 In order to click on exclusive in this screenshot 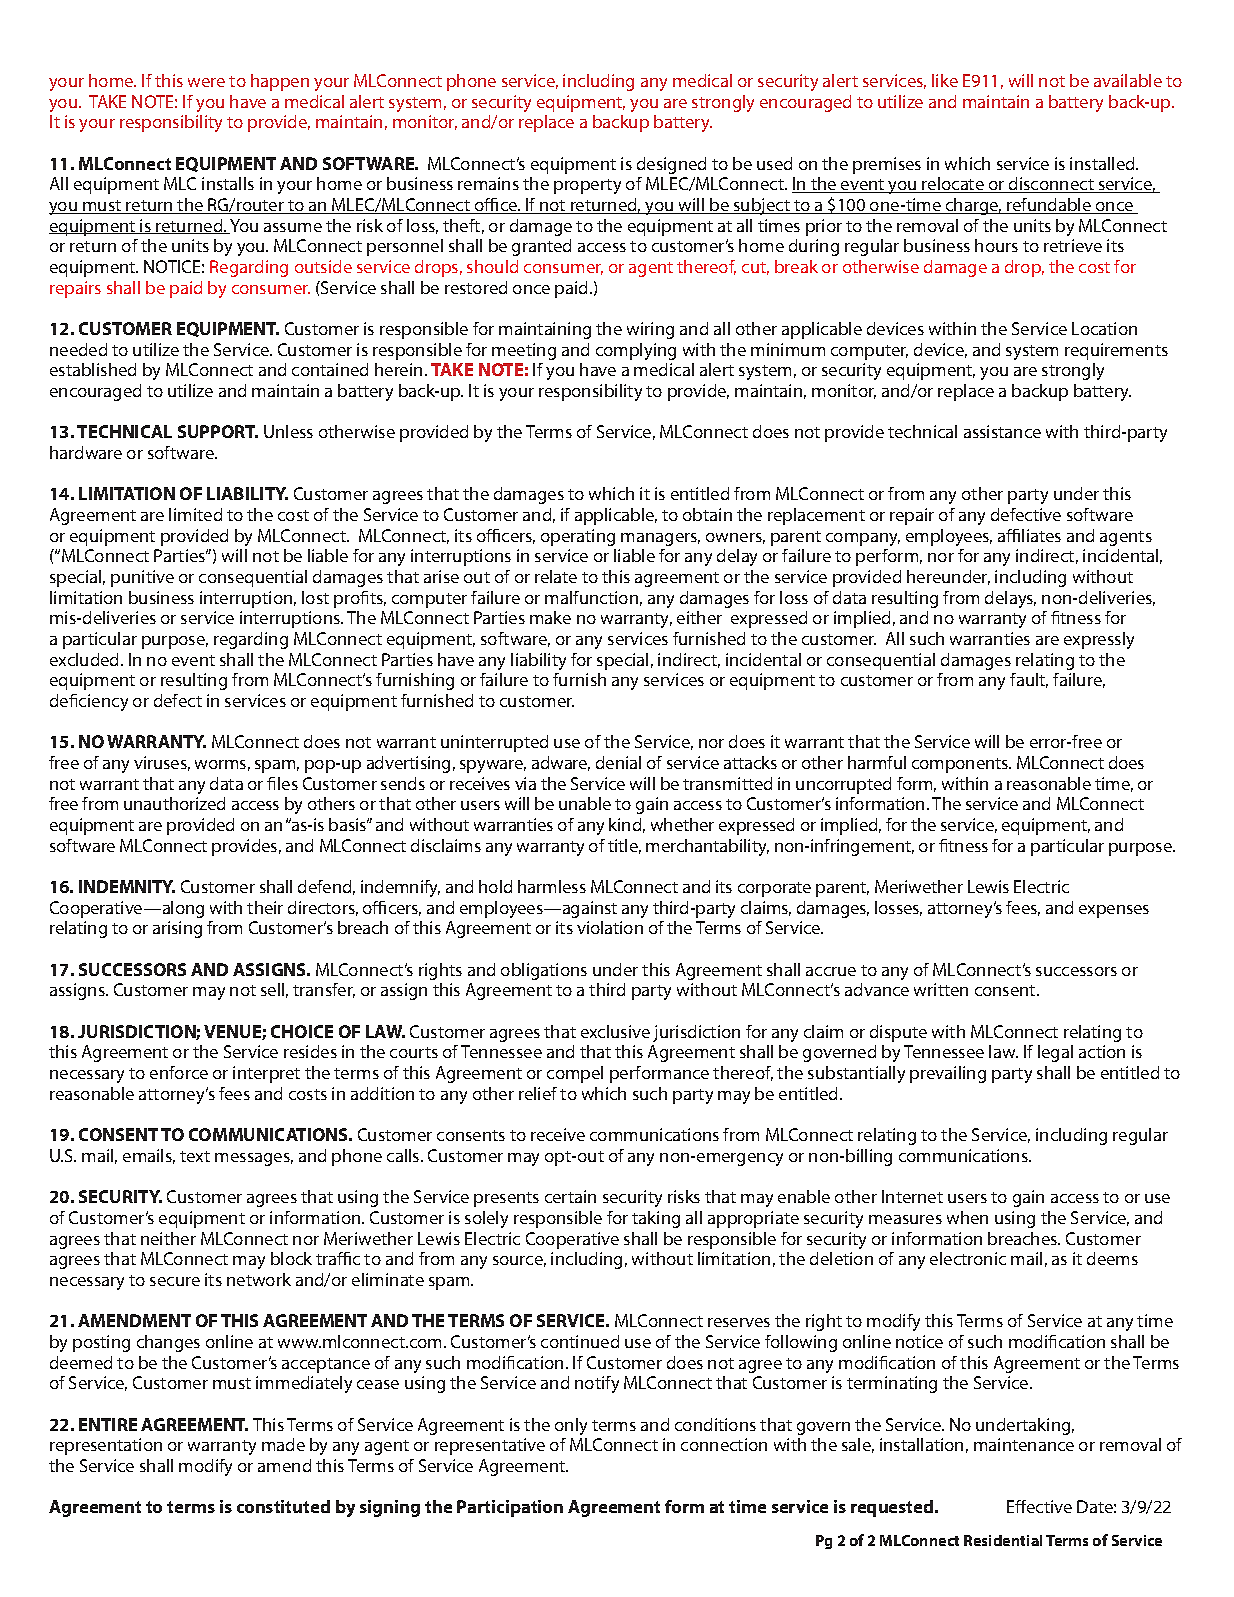, I will do `click(615, 1031)`.
